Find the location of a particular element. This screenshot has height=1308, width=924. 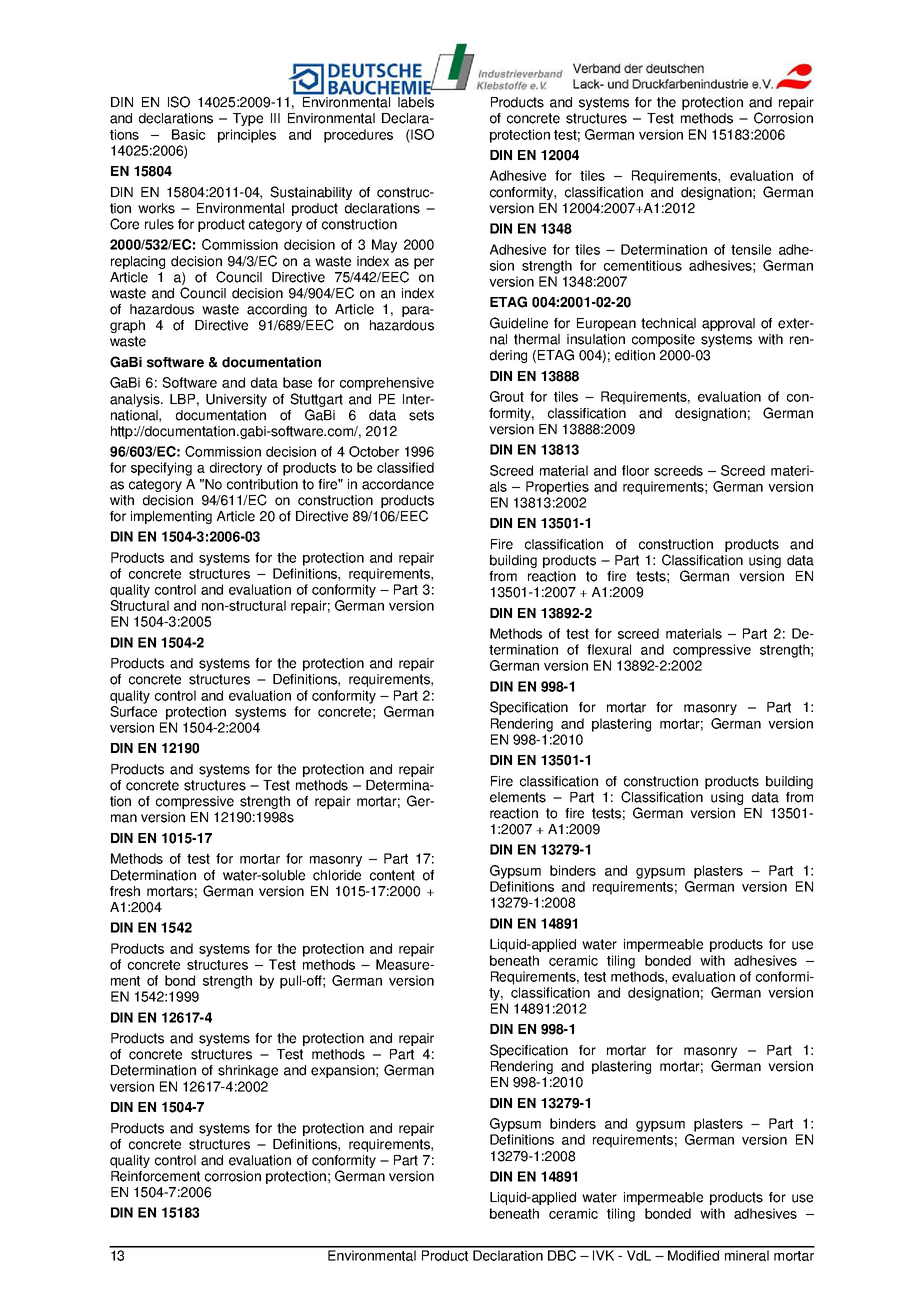

Surface is located at coordinates (133, 711).
